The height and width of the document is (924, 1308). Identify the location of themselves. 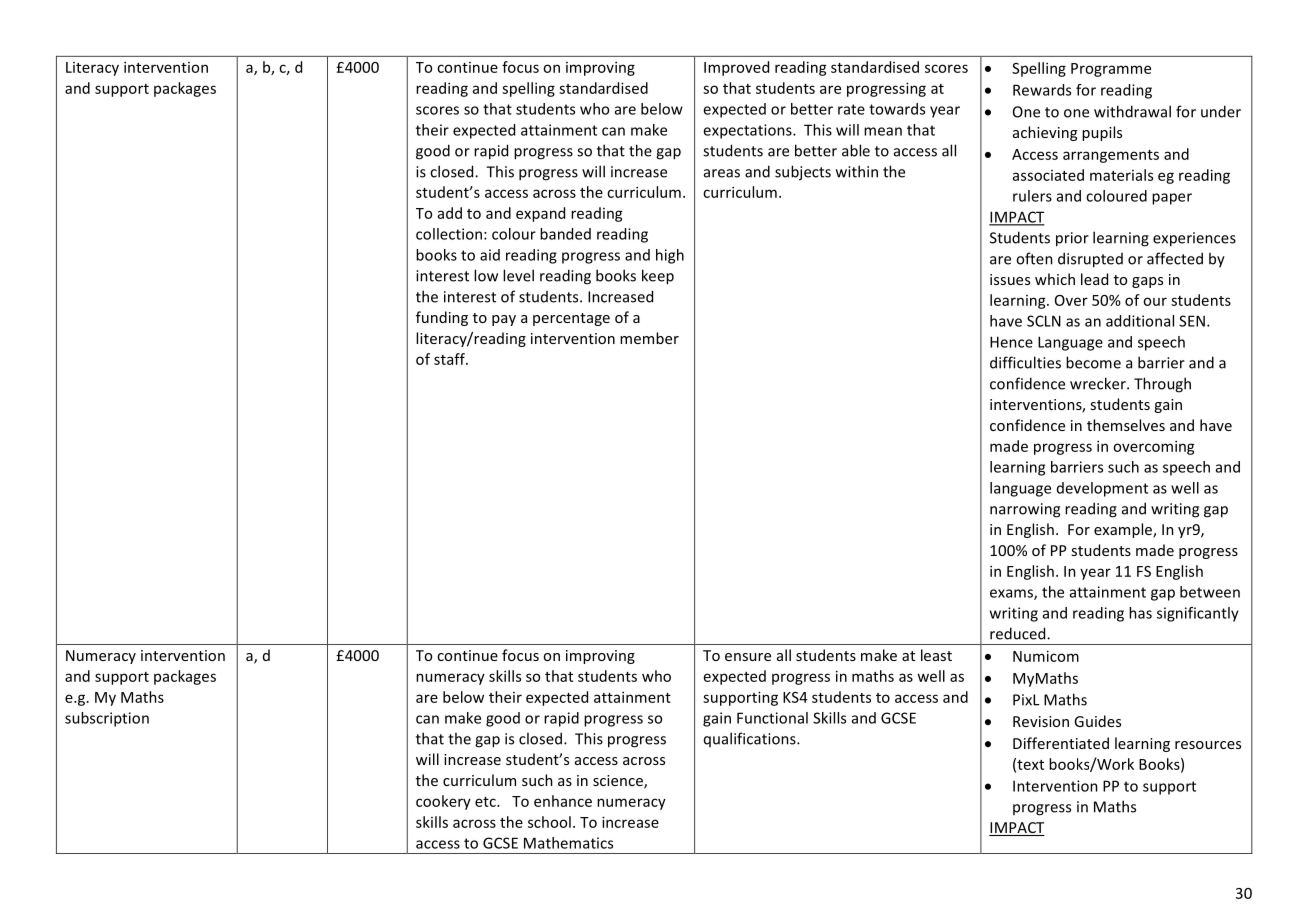
(1126, 425).
